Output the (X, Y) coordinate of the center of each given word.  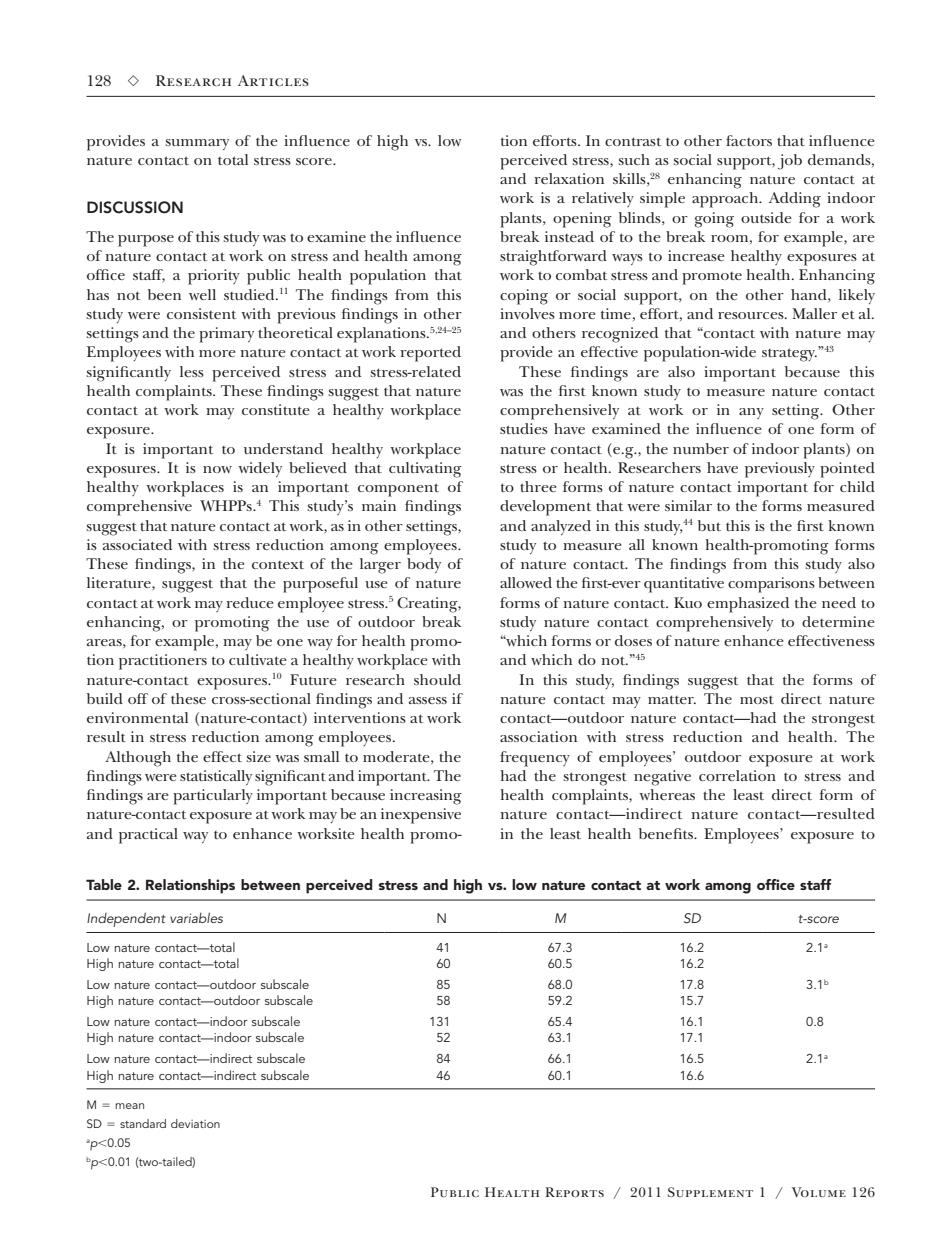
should (437, 679)
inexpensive (421, 816)
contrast (633, 141)
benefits (667, 833)
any (751, 413)
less (192, 371)
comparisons (771, 585)
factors (749, 140)
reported (430, 354)
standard (143, 1123)
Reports (574, 1192)
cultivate (258, 659)
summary (197, 144)
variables (196, 917)
